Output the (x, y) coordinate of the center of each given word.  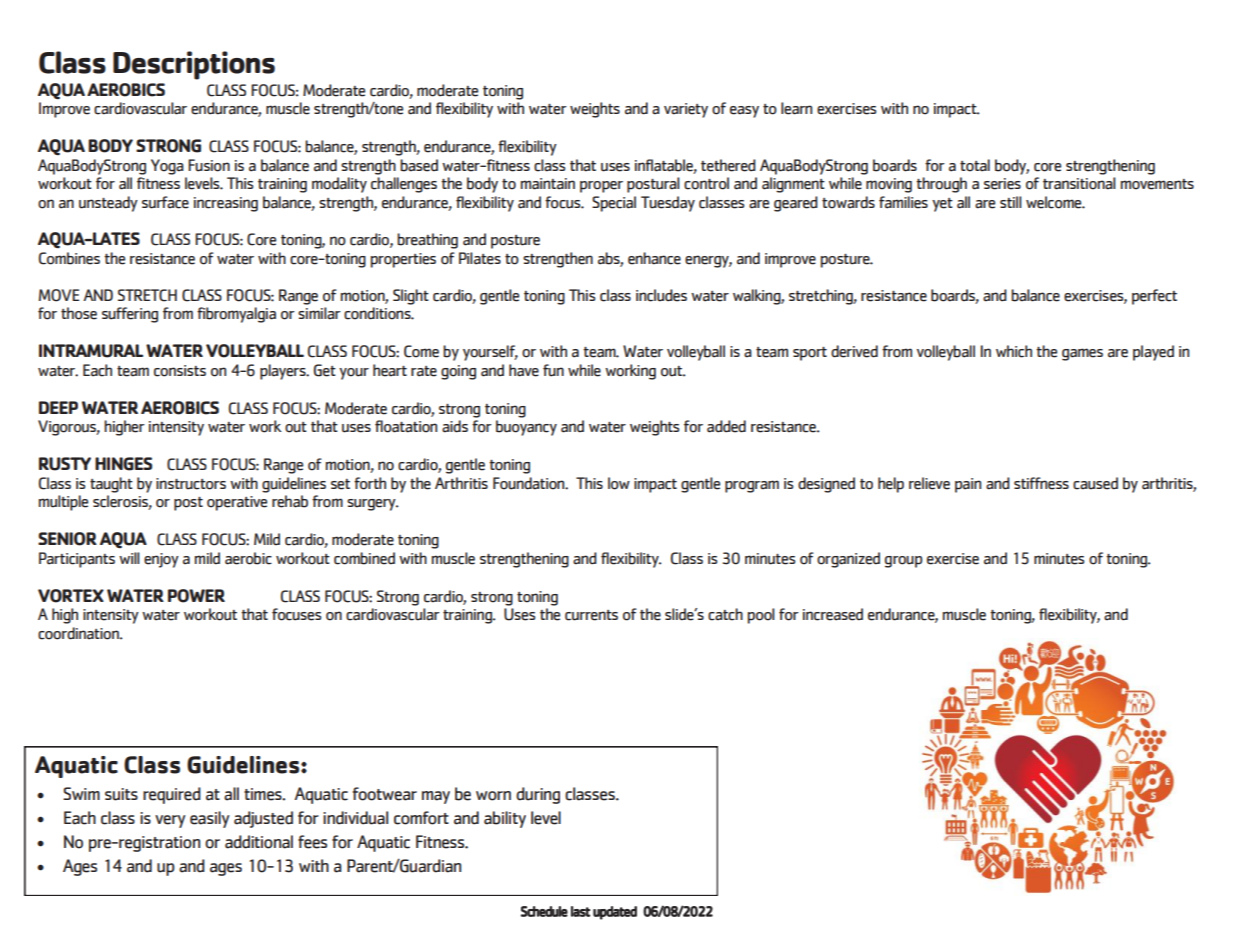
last (580, 911)
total (975, 165)
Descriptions (194, 65)
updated (615, 913)
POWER (196, 596)
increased (833, 614)
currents (591, 615)
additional (259, 842)
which (1014, 351)
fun (553, 370)
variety (686, 110)
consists (180, 371)
